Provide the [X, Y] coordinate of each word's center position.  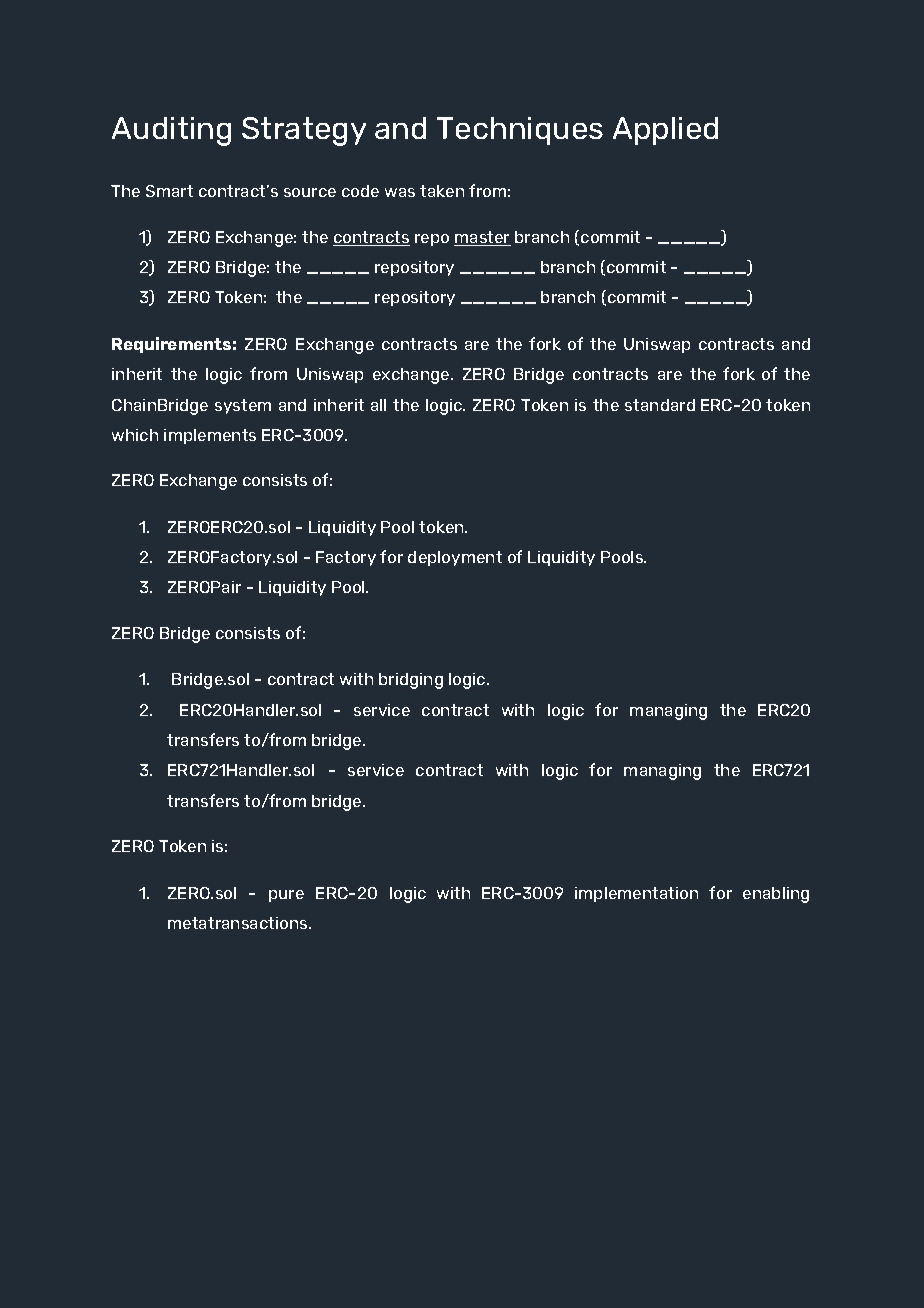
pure [286, 896]
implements [210, 436]
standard [660, 405]
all [378, 405]
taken [442, 191]
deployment [455, 558]
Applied [665, 131]
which [135, 435]
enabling [776, 895]
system [243, 406]
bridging [411, 681]
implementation [636, 894]
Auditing [171, 131]
